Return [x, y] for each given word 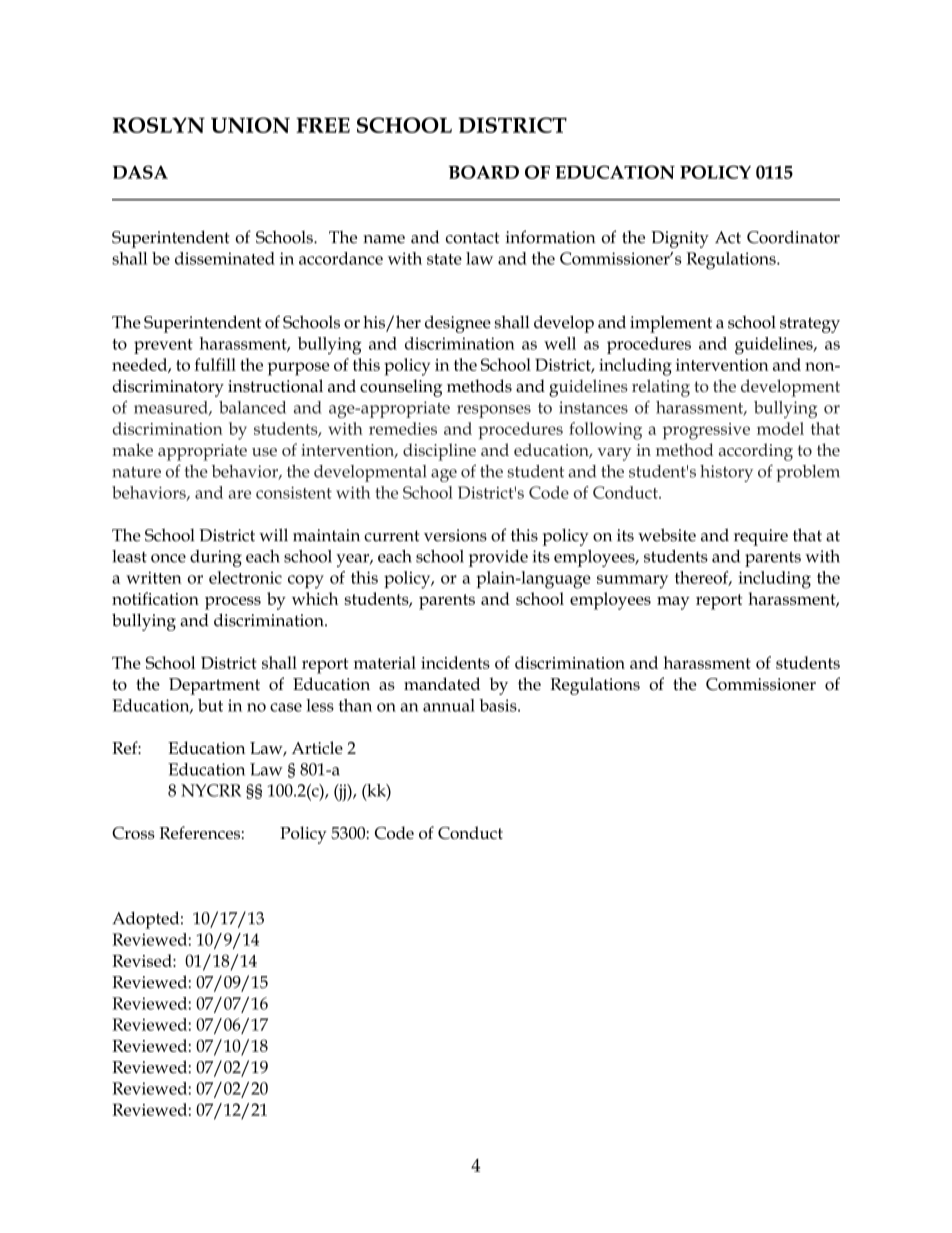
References [199, 832]
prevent [163, 346]
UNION [250, 125]
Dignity [680, 239]
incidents [455, 662]
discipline [439, 452]
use [264, 452]
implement [671, 324]
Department [214, 686]
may [673, 603]
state [444, 259]
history [726, 473]
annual [449, 705]
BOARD [483, 172]
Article [317, 747]
